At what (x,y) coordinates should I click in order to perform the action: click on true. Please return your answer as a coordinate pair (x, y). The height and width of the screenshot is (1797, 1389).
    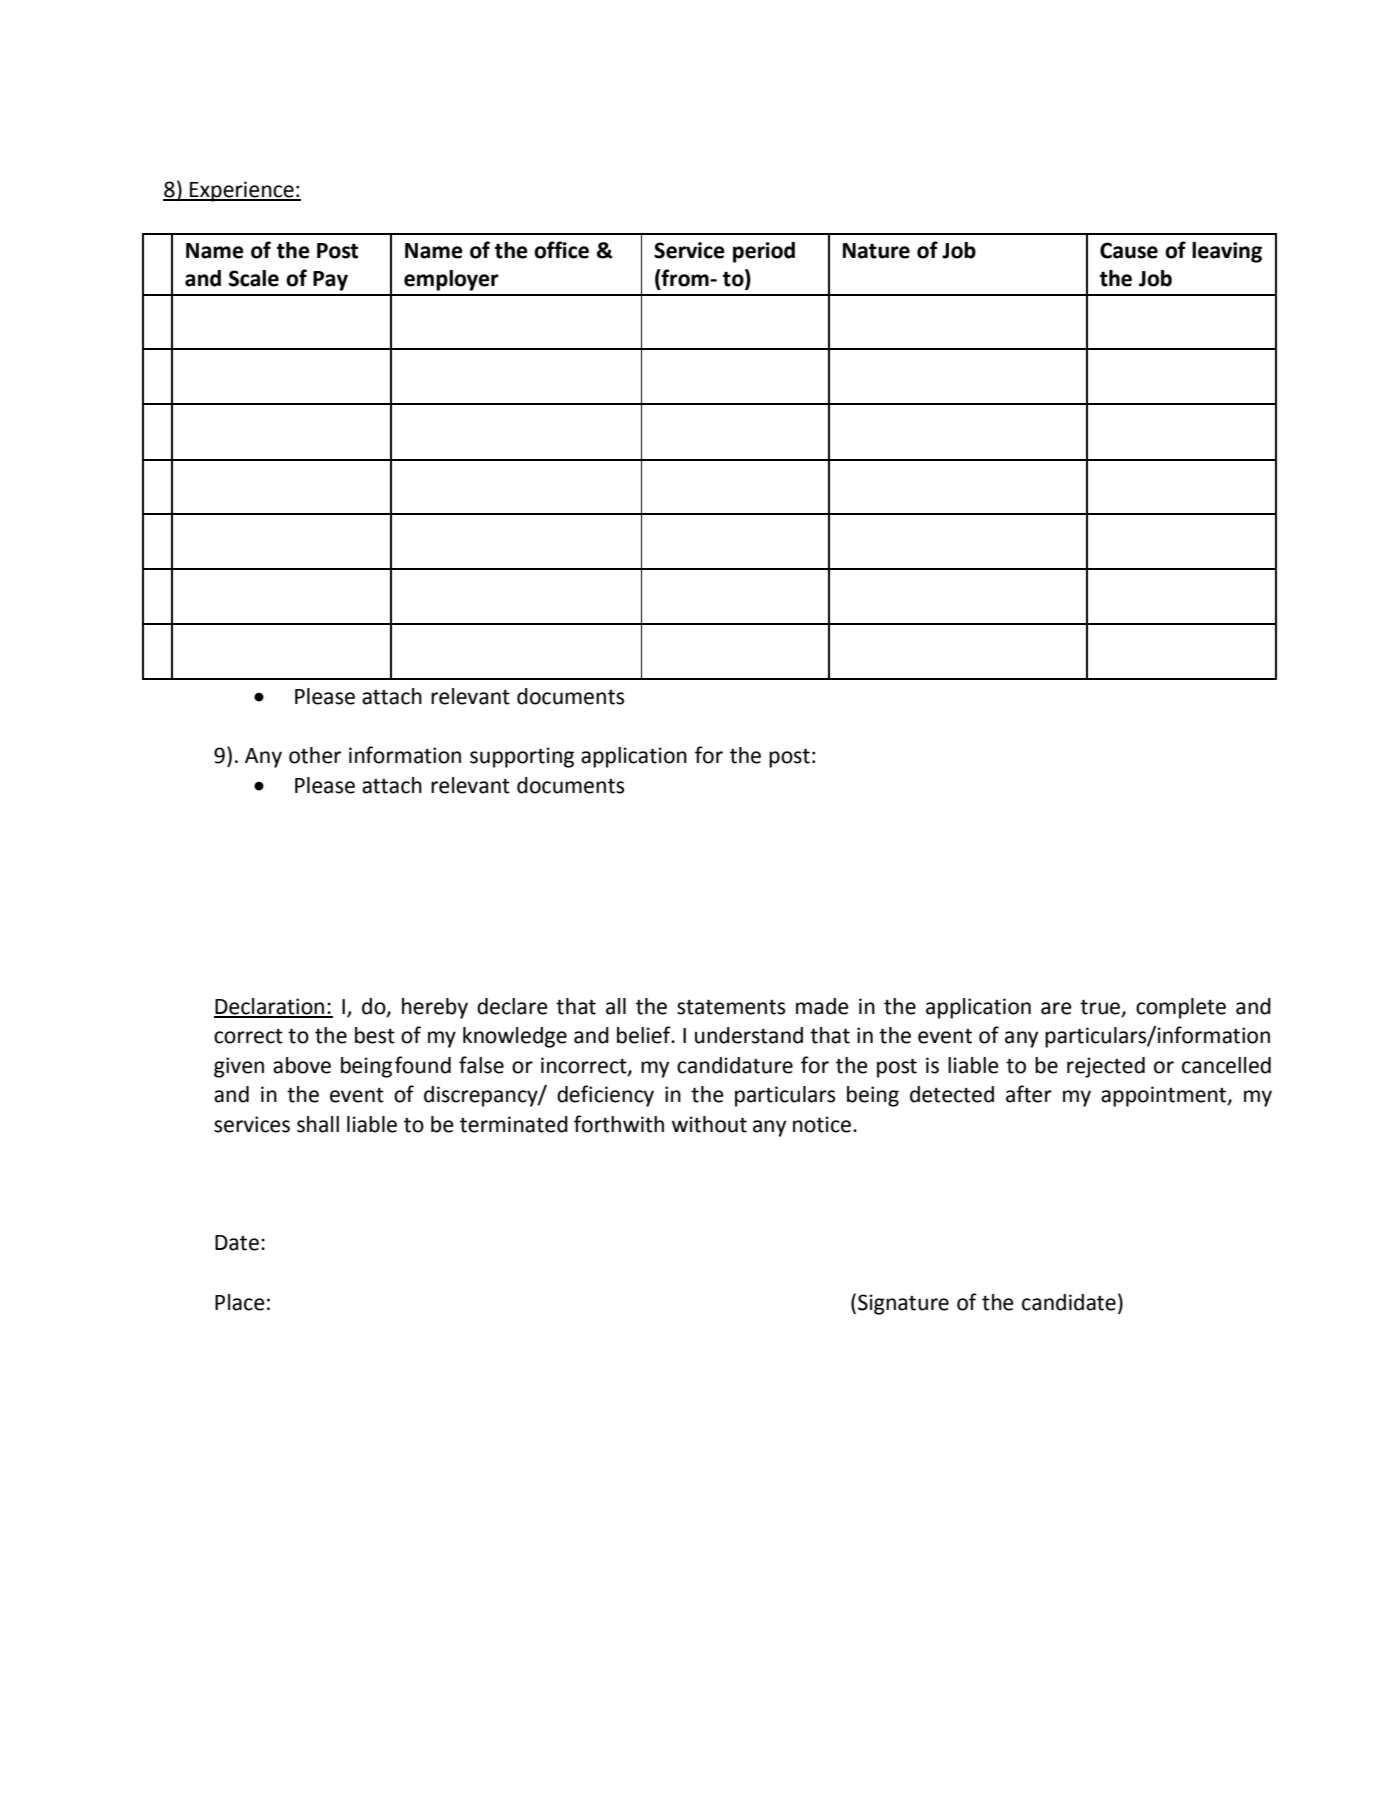
    Looking at the image, I should click on (1101, 1007).
